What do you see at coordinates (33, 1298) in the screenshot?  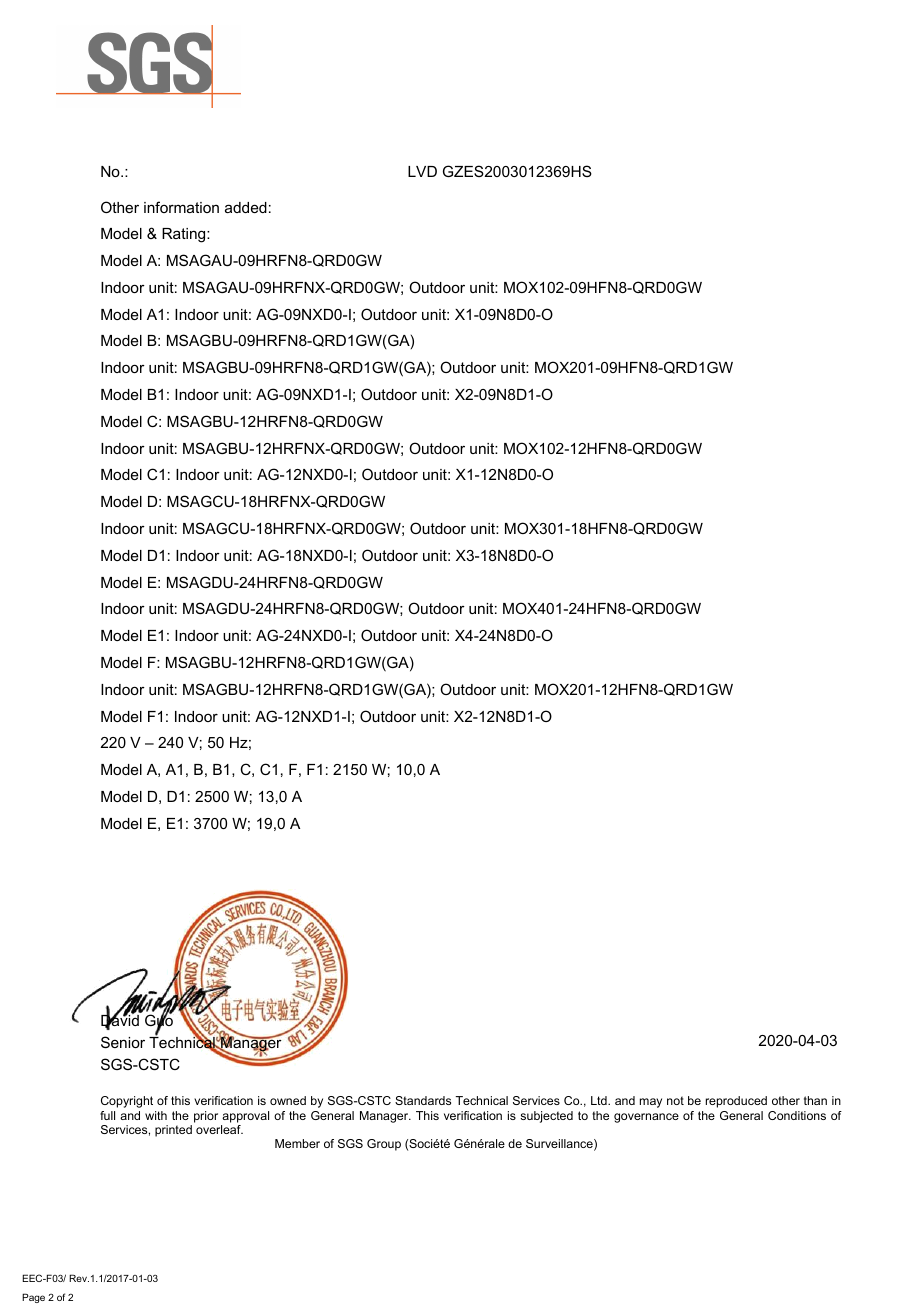 I see `Page` at bounding box center [33, 1298].
